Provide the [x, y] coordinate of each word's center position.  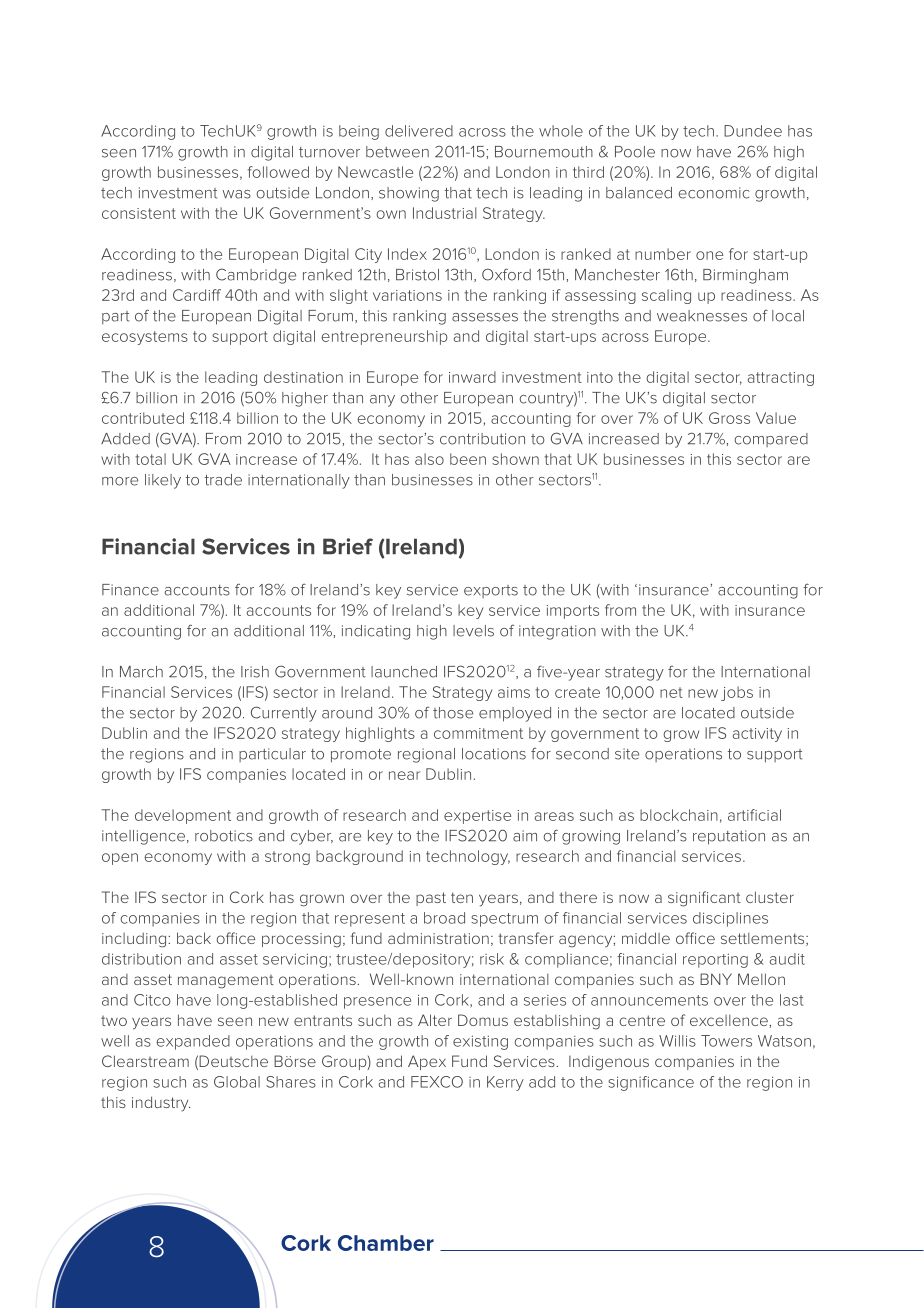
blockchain [679, 815]
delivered [419, 131]
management [226, 982]
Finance [130, 590]
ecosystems [145, 338]
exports [491, 591]
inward [472, 377]
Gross [729, 418]
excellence [730, 1020]
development [183, 816]
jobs [737, 693]
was [236, 194]
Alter [435, 1020]
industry [161, 1103]
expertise [477, 817]
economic [713, 193]
